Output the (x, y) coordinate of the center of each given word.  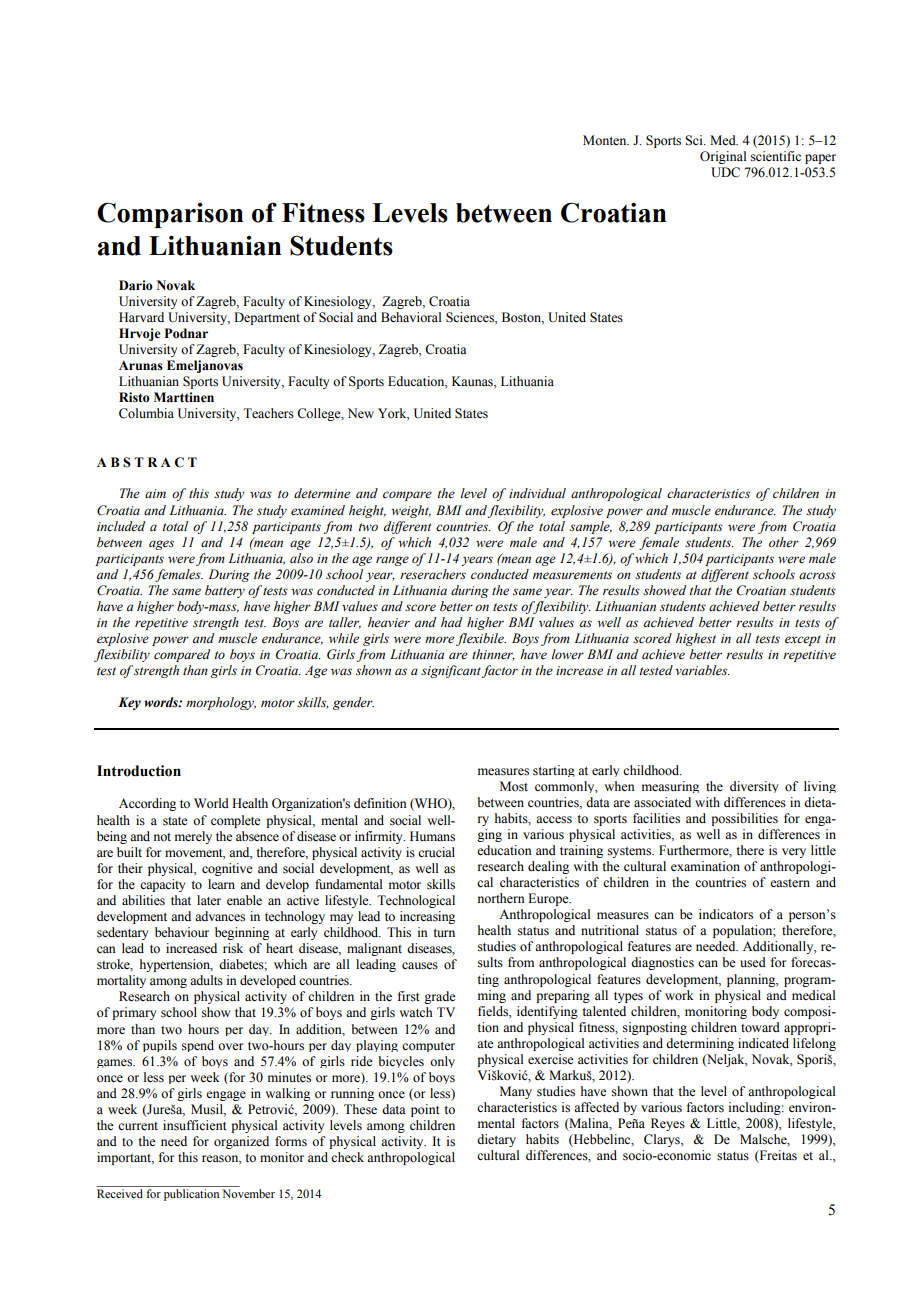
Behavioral (411, 317)
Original (723, 157)
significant (451, 671)
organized (241, 1142)
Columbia (146, 413)
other (784, 542)
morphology (221, 703)
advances (220, 916)
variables (702, 670)
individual (537, 493)
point (425, 1110)
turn (444, 933)
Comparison (170, 215)
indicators (726, 914)
